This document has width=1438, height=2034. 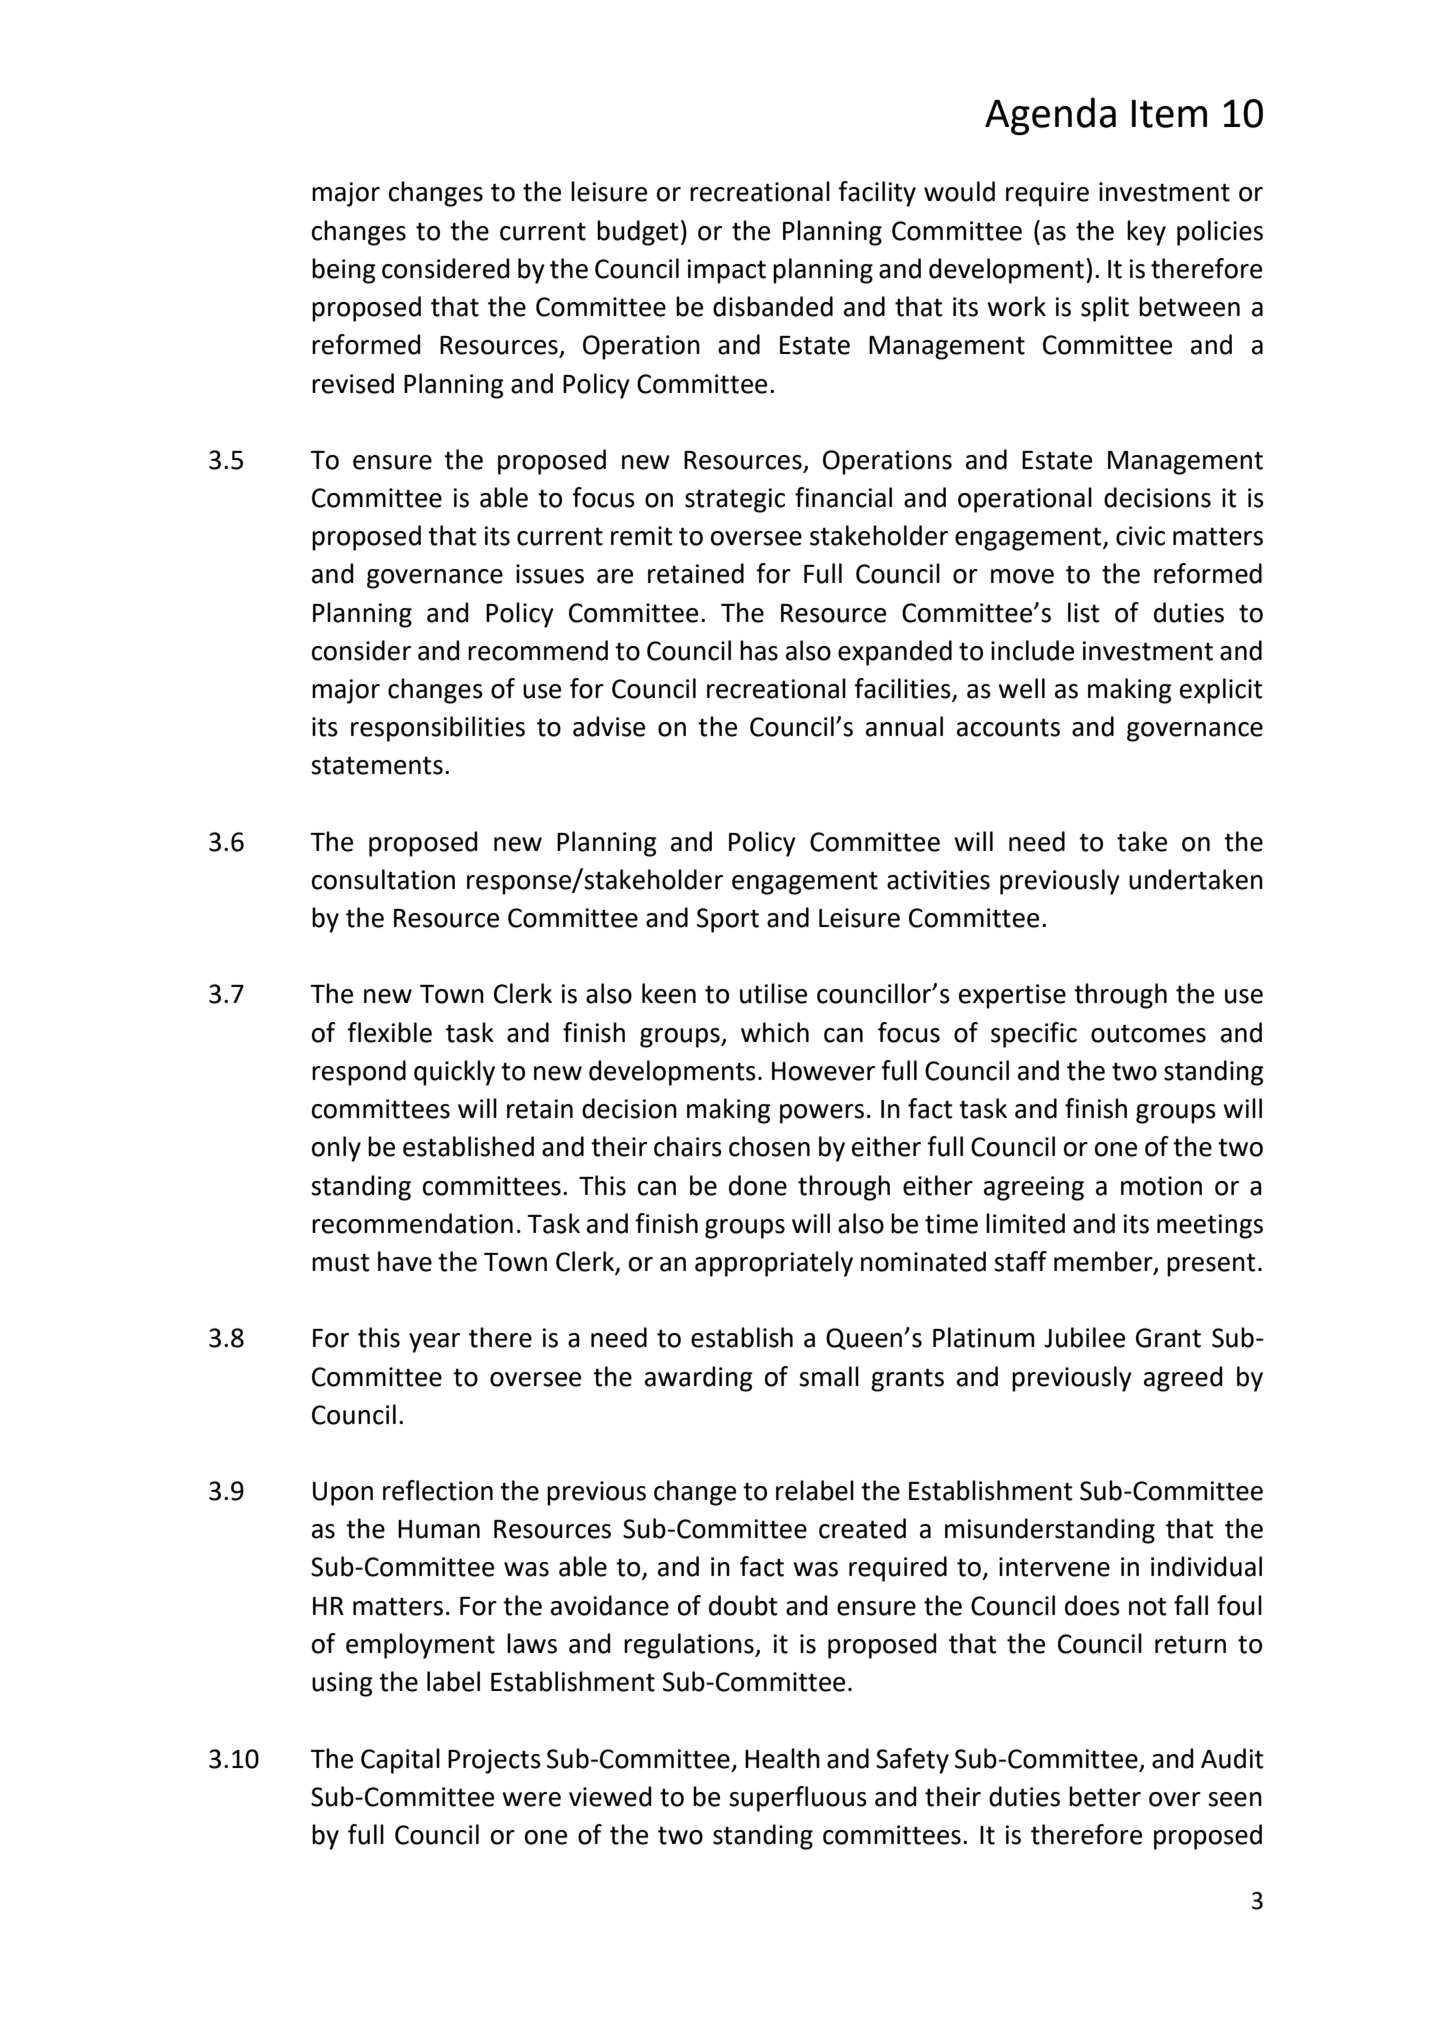 What do you see at coordinates (400, 1761) in the document?
I see `Capital` at bounding box center [400, 1761].
